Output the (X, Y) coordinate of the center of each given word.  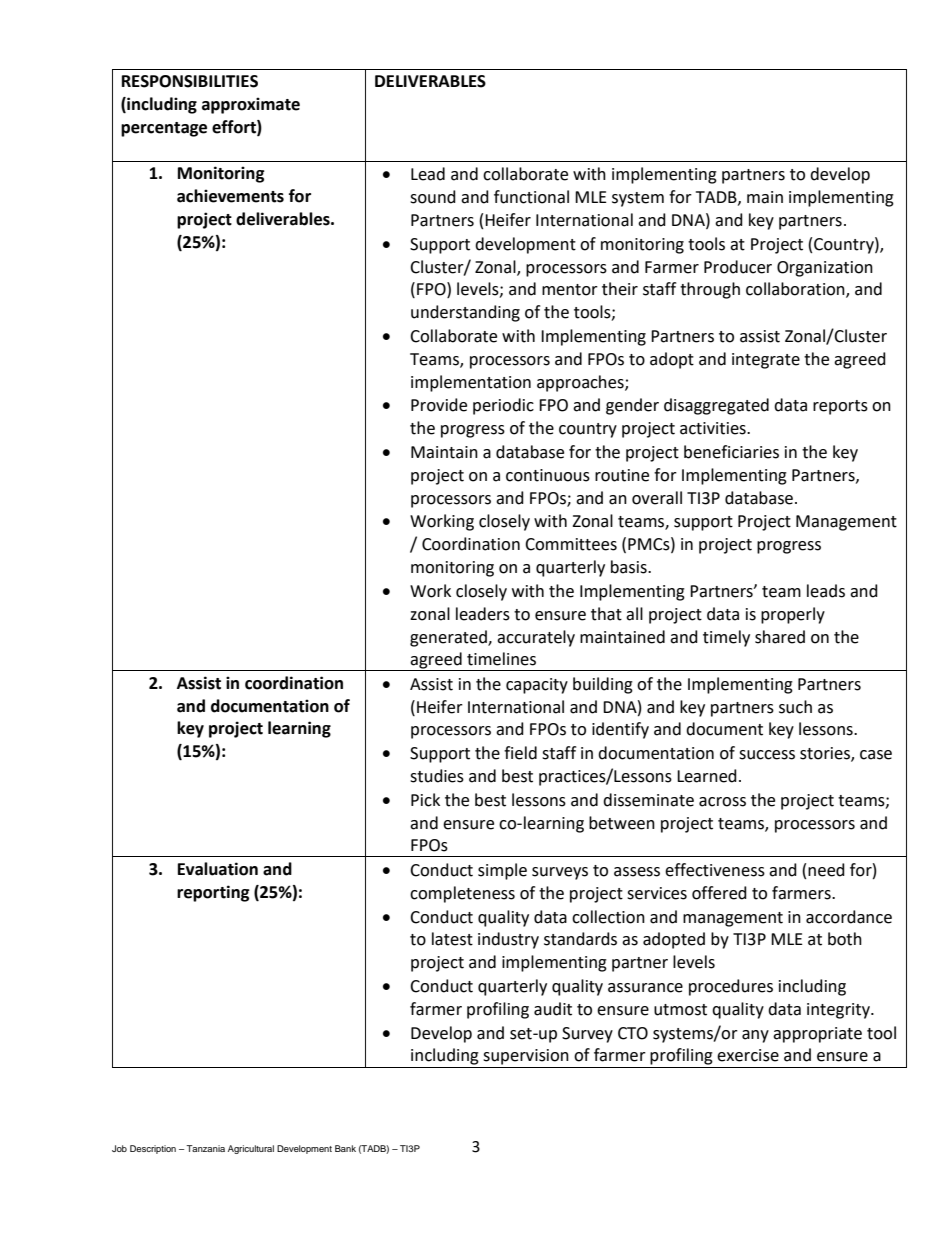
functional (531, 197)
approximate (251, 105)
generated (449, 638)
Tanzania (205, 1148)
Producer (738, 267)
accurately (536, 638)
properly (793, 615)
